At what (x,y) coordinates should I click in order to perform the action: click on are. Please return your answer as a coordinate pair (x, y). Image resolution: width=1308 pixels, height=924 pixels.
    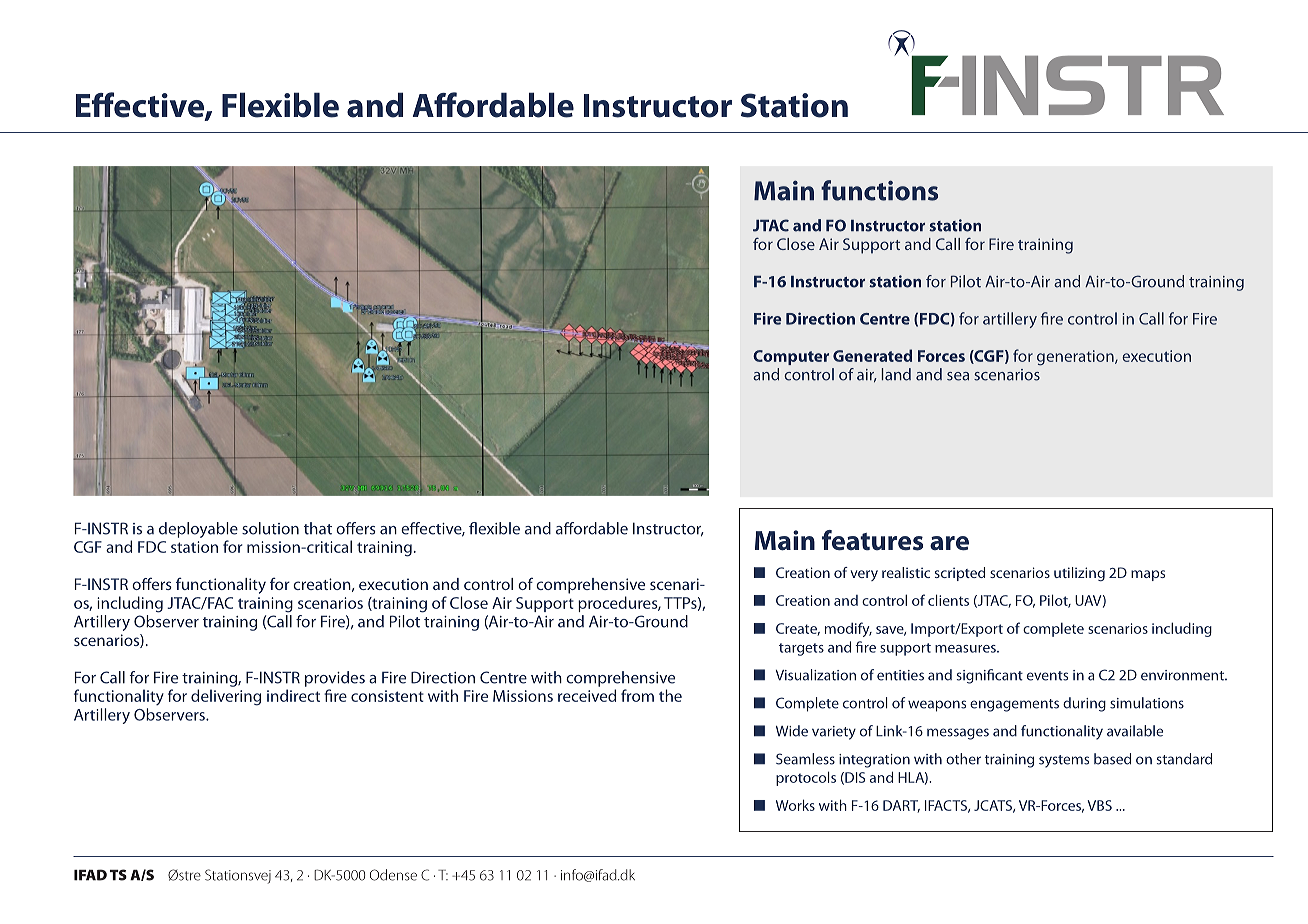
    Looking at the image, I should click on (949, 543).
